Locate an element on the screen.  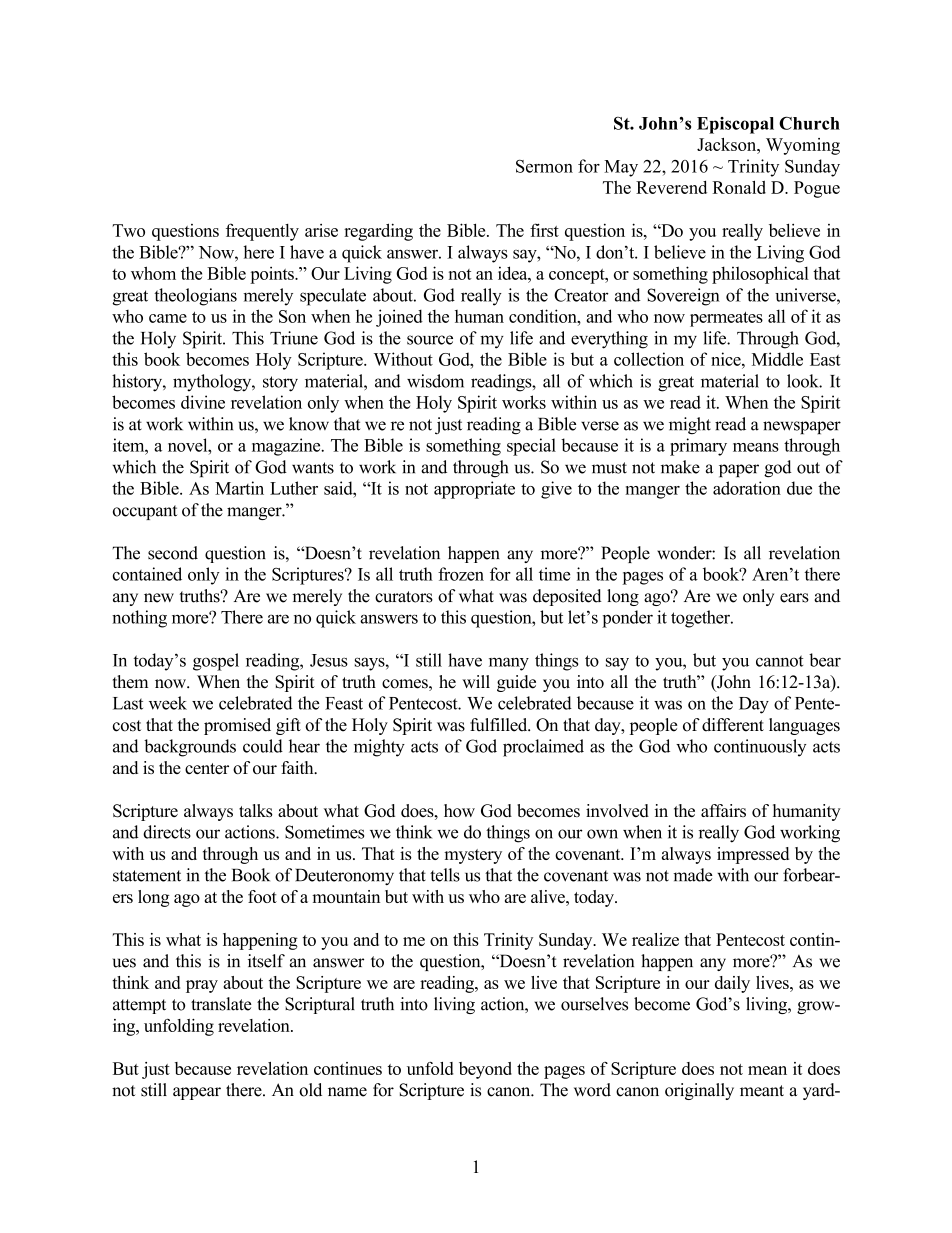
different is located at coordinates (733, 725).
